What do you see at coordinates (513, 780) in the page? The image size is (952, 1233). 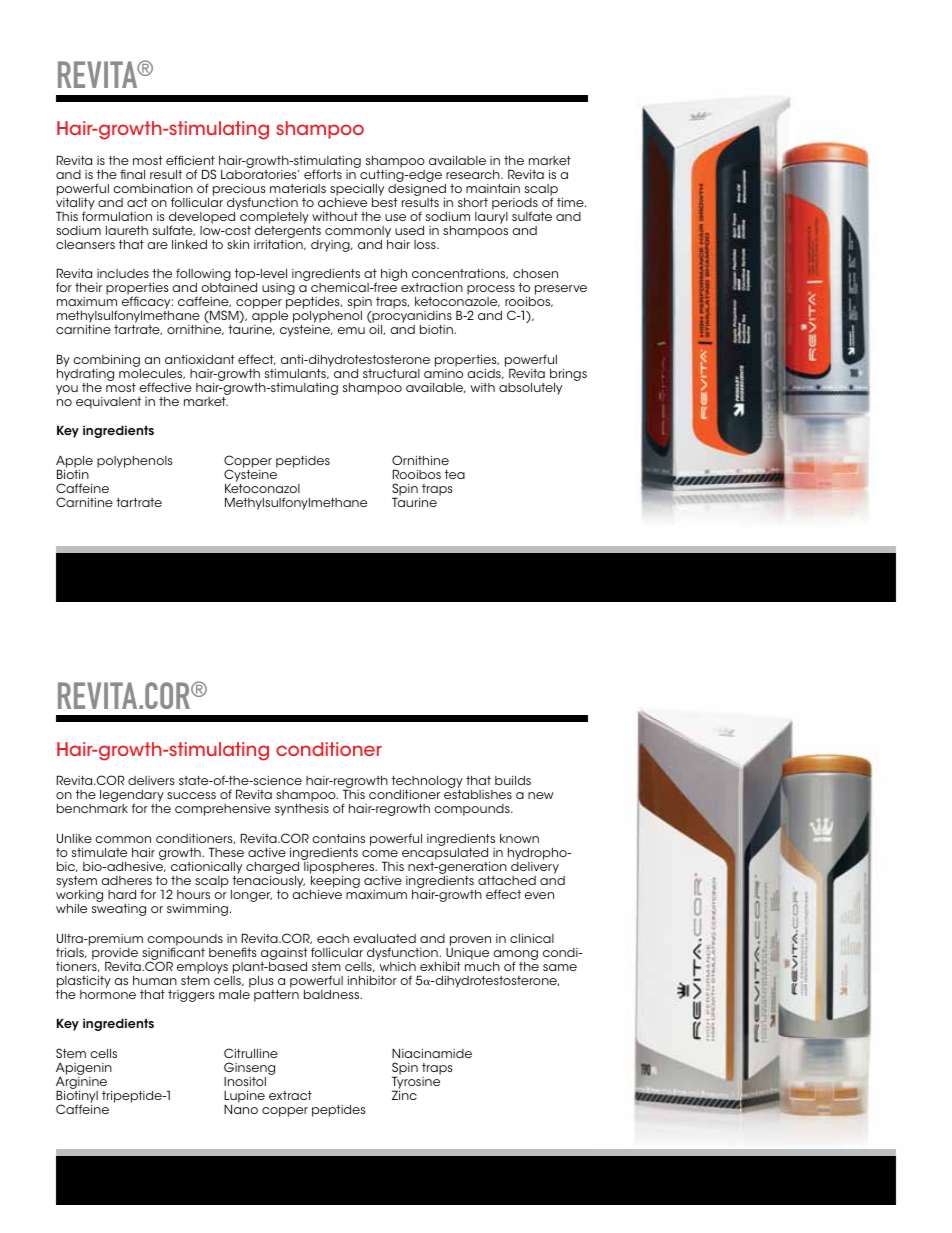 I see `builds` at bounding box center [513, 780].
